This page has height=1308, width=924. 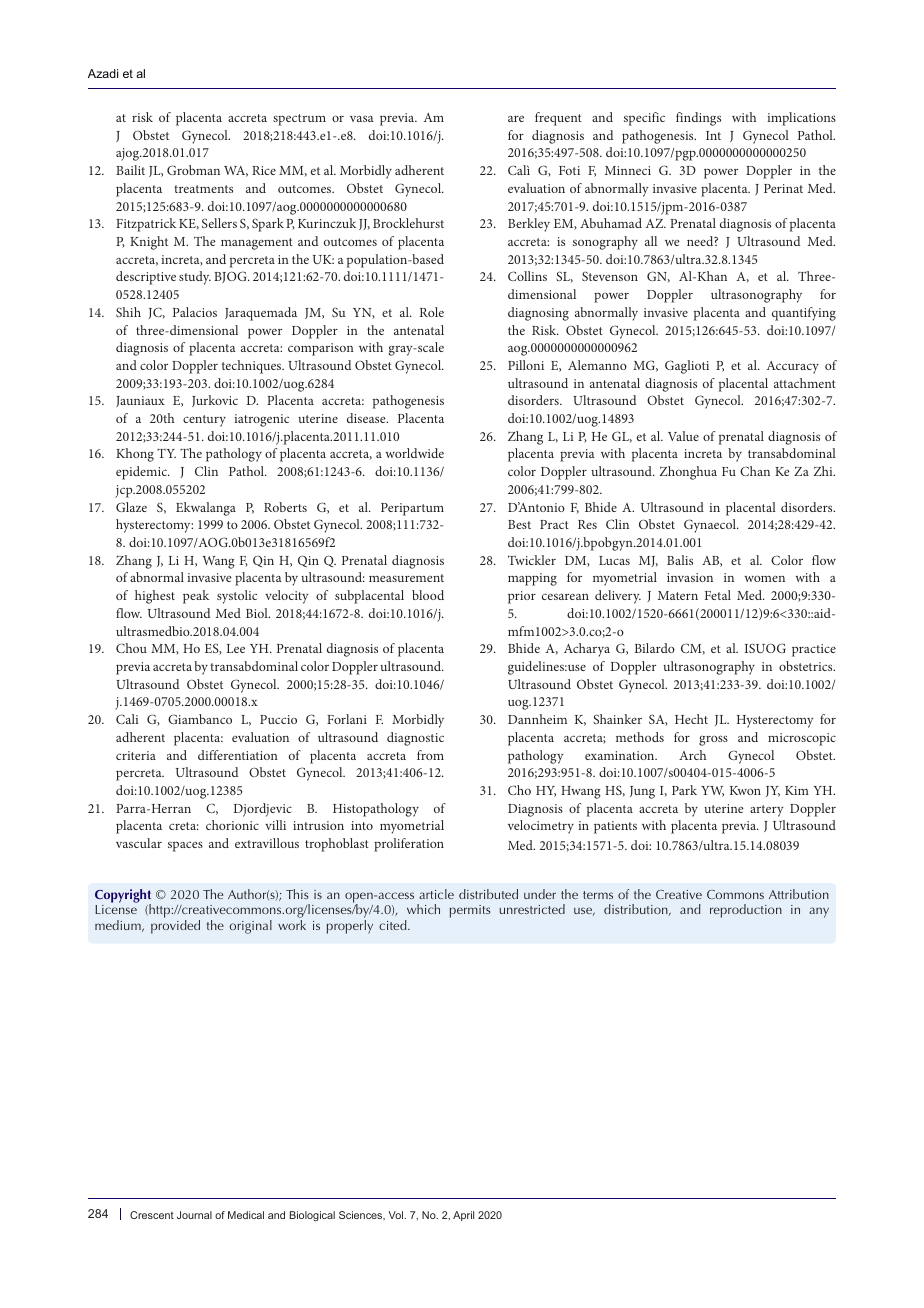 What do you see at coordinates (415, 453) in the page?
I see `worldwide` at bounding box center [415, 453].
